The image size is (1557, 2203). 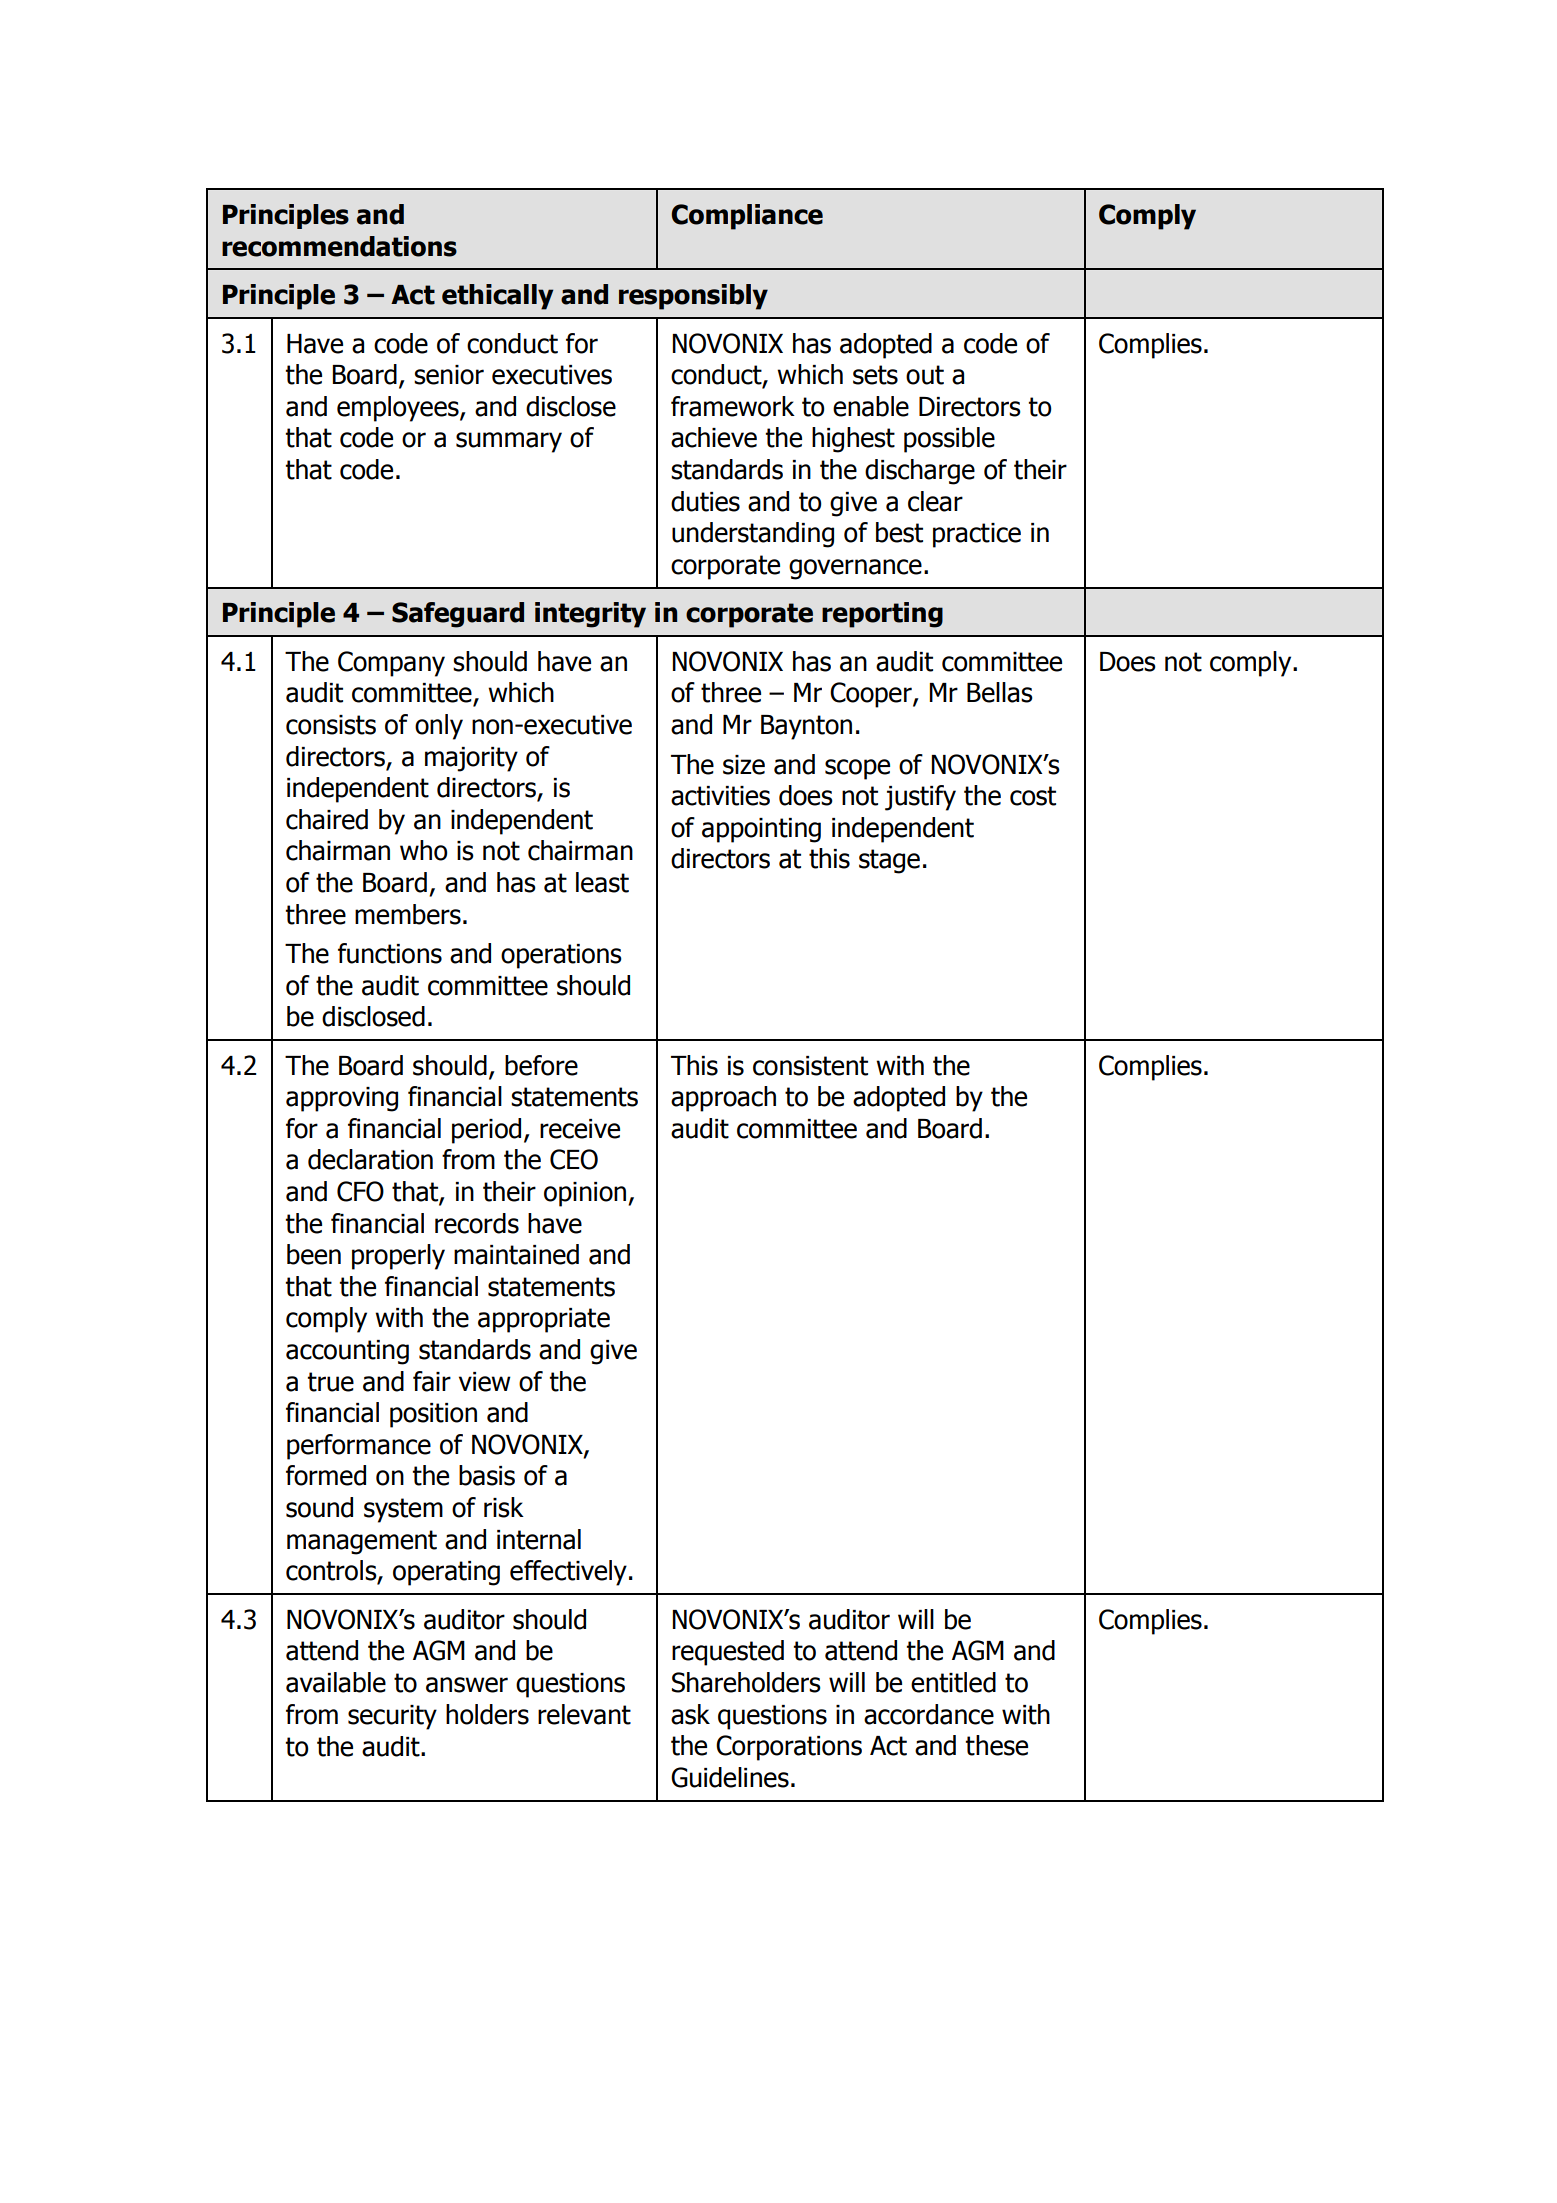 I want to click on recommendations, so click(x=339, y=246).
